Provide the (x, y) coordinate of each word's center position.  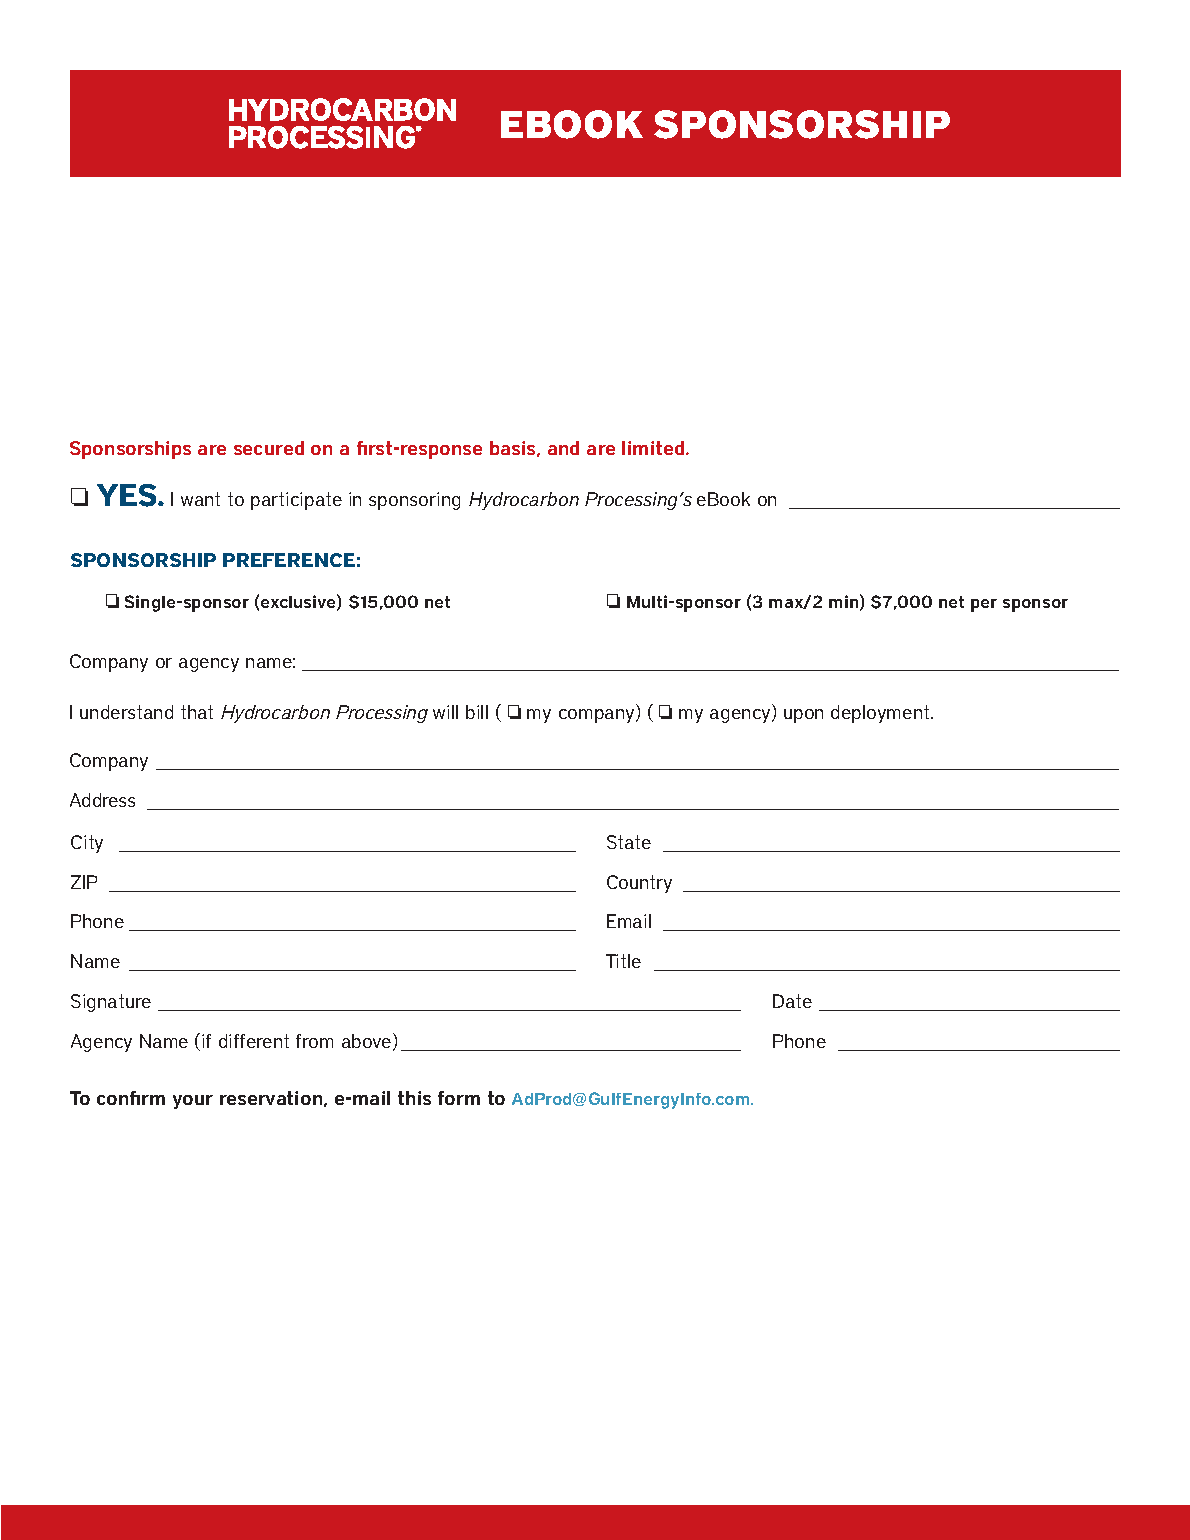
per (984, 605)
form (459, 1098)
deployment (881, 714)
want (200, 499)
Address (102, 800)
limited (654, 448)
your (193, 1102)
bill (477, 712)
